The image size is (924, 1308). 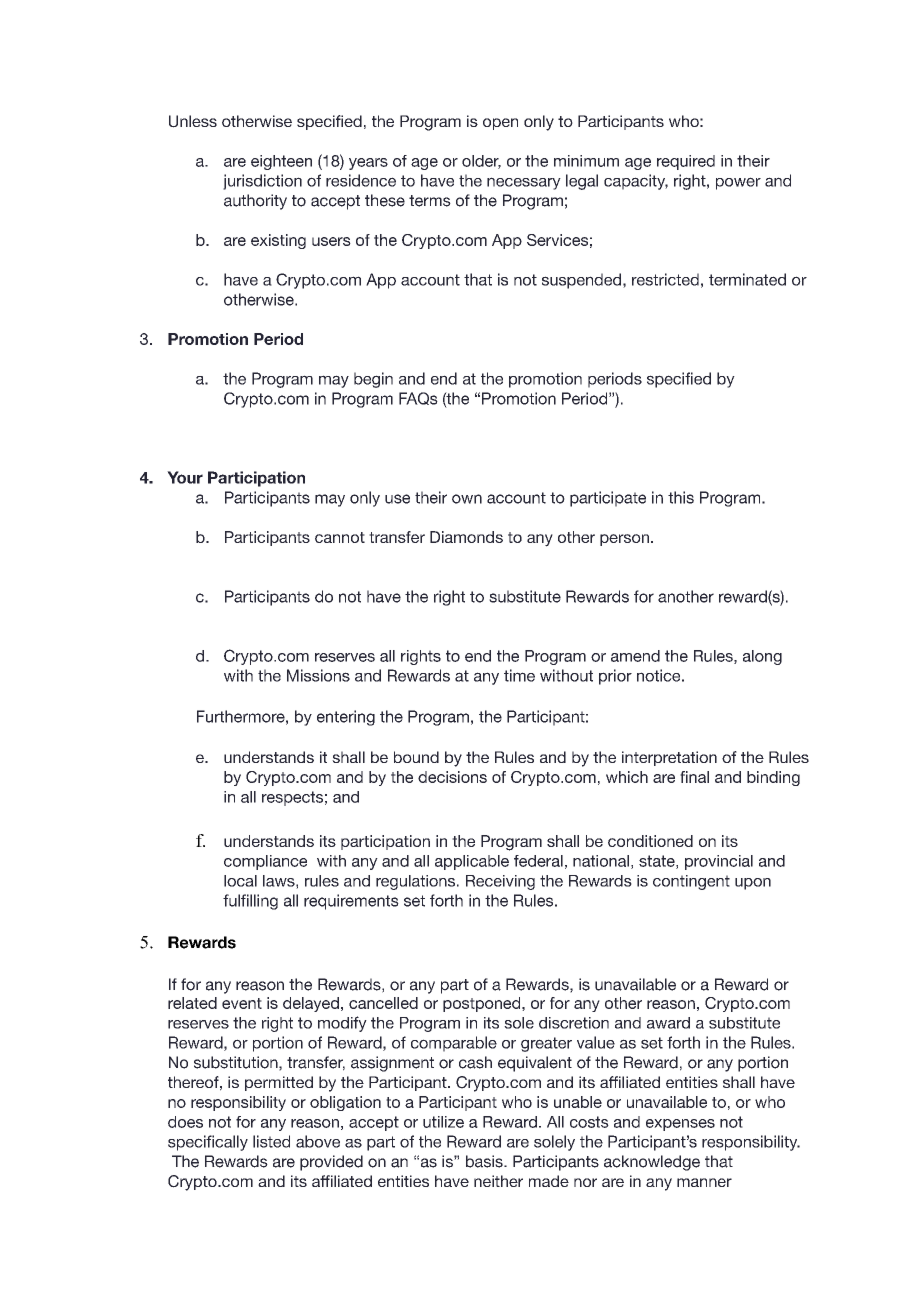 I want to click on Missions, so click(x=318, y=675).
